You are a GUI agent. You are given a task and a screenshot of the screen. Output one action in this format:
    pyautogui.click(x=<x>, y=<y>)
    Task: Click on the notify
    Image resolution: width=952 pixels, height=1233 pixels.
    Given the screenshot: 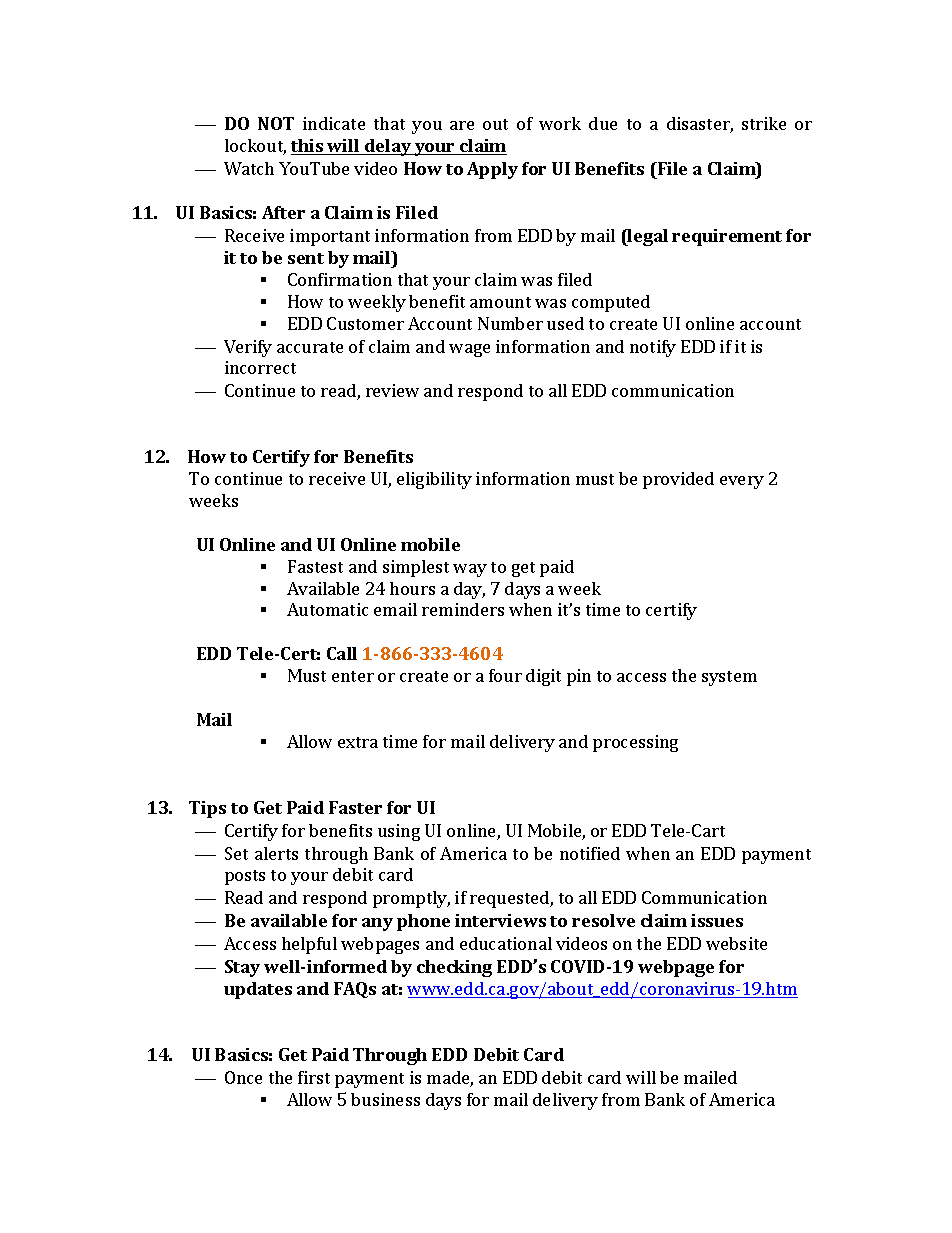 What is the action you would take?
    pyautogui.click(x=653, y=348)
